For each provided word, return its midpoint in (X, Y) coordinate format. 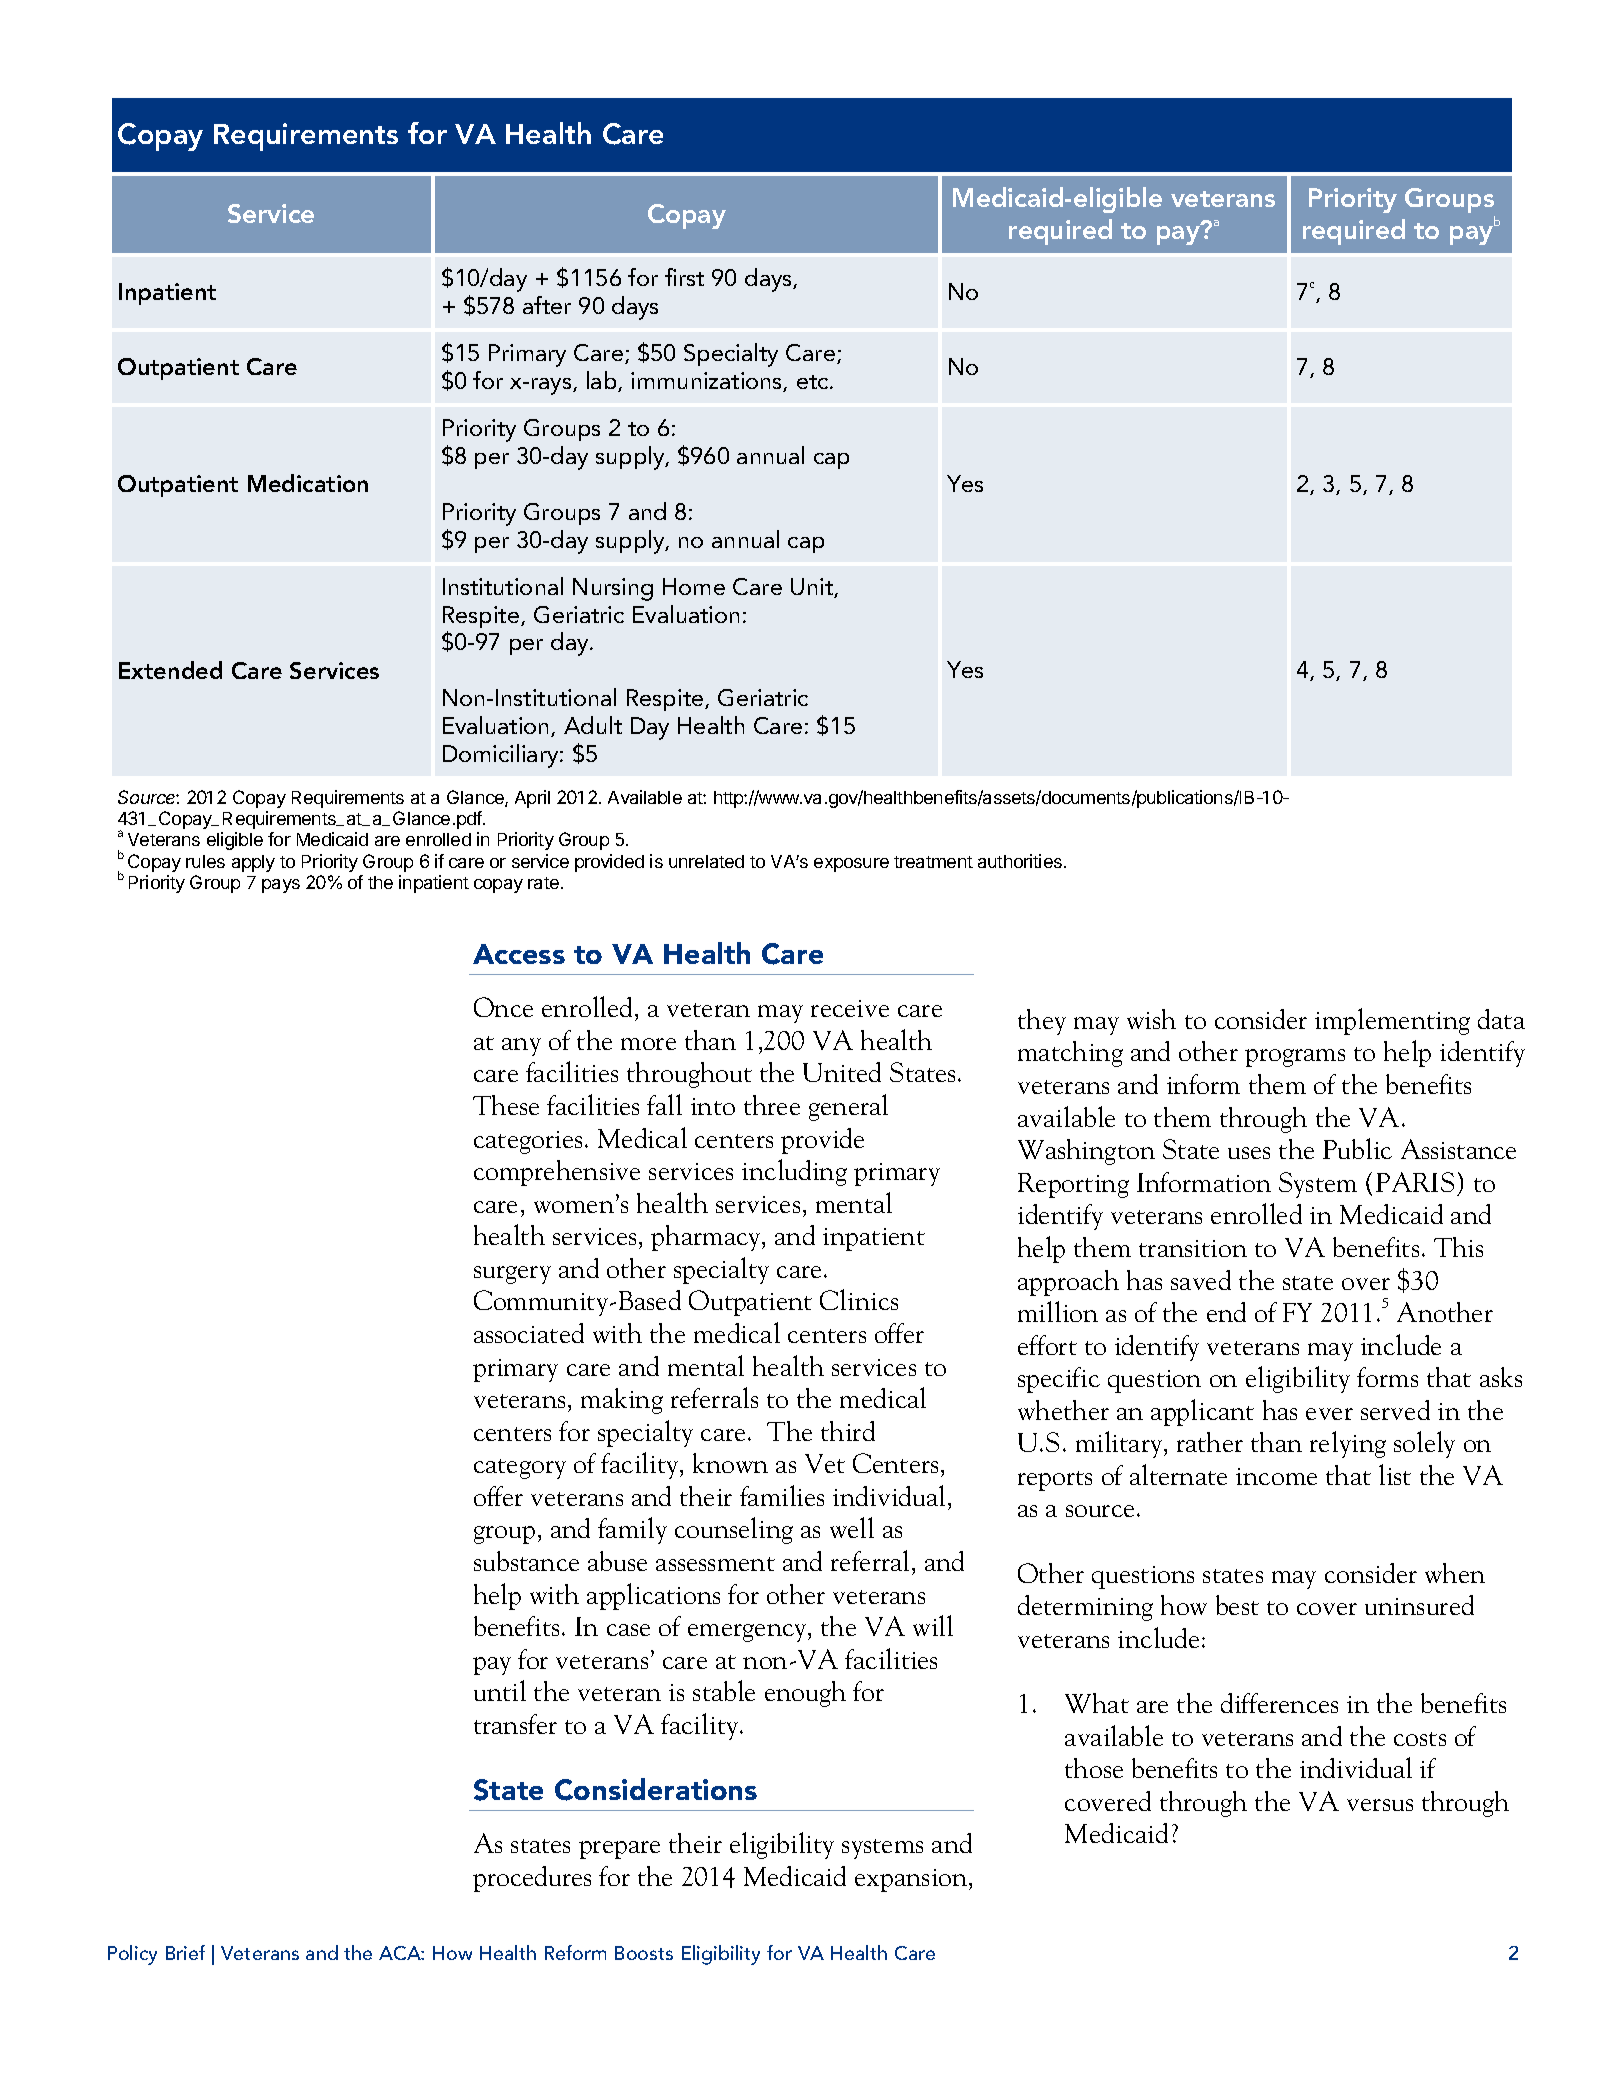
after (547, 305)
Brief (185, 1952)
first (684, 277)
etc (814, 382)
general (848, 1107)
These (506, 1105)
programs (1295, 1058)
